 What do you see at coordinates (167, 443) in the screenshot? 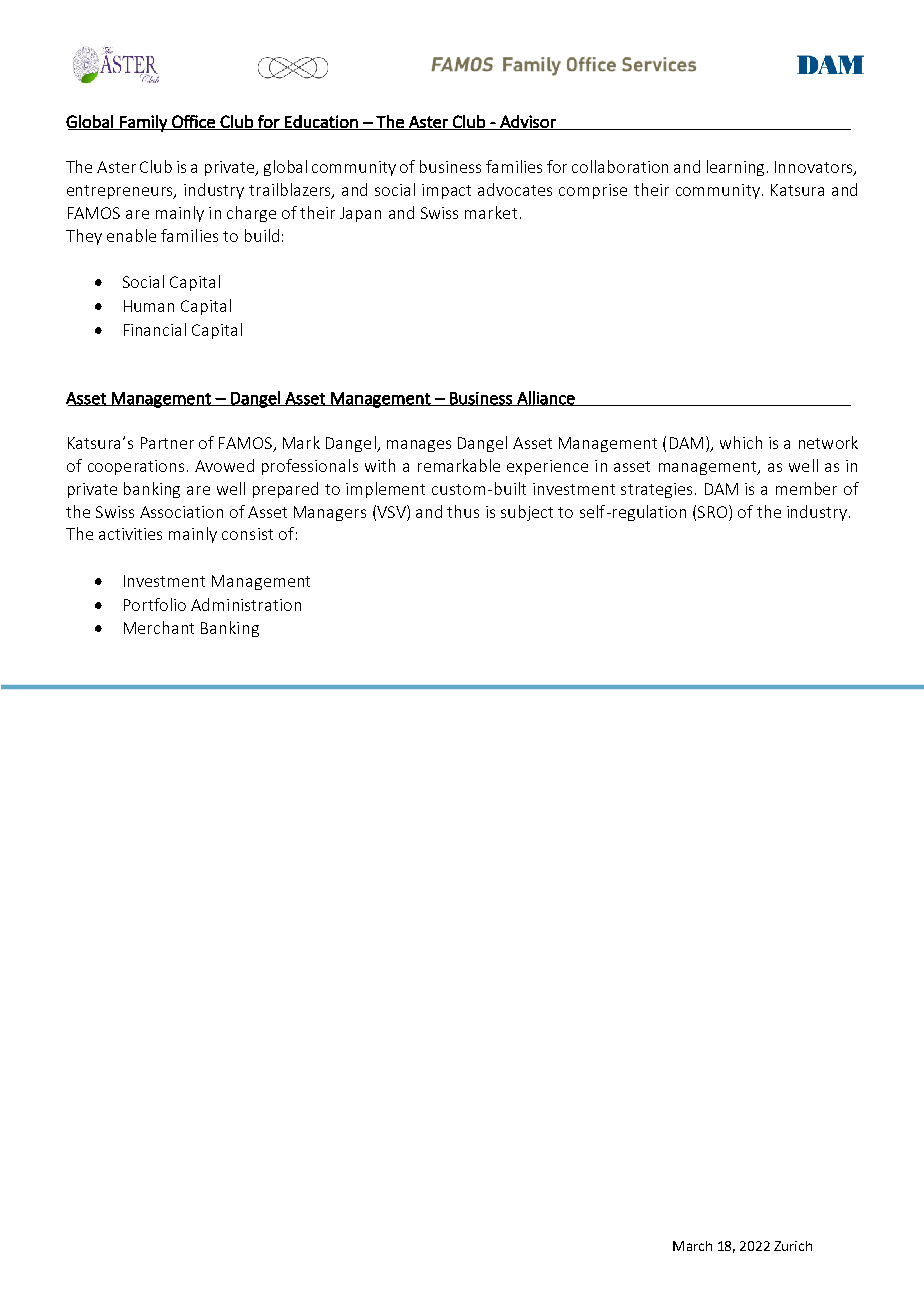
I see `Partner` at bounding box center [167, 443].
